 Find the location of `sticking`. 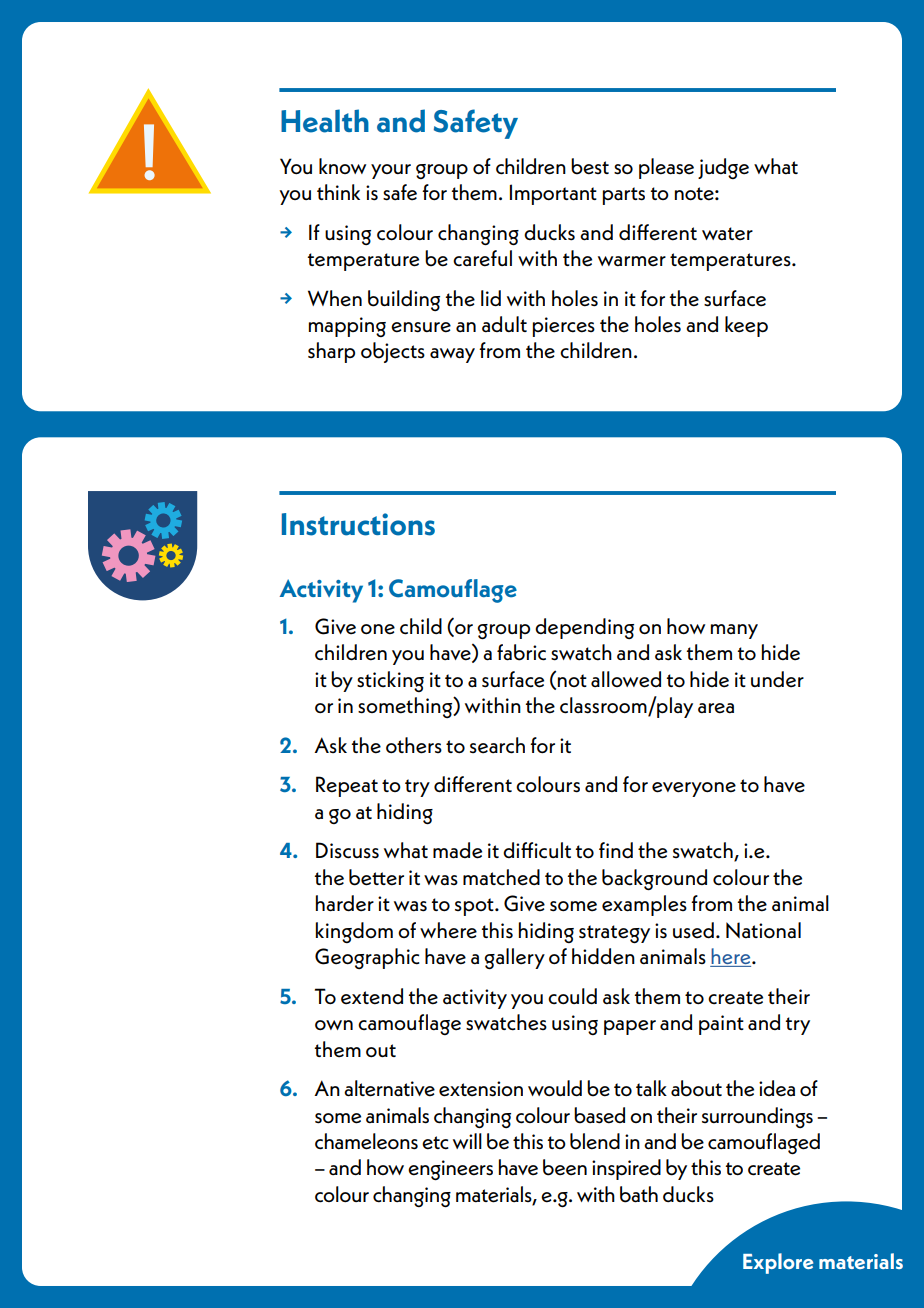

sticking is located at coordinates (390, 681).
